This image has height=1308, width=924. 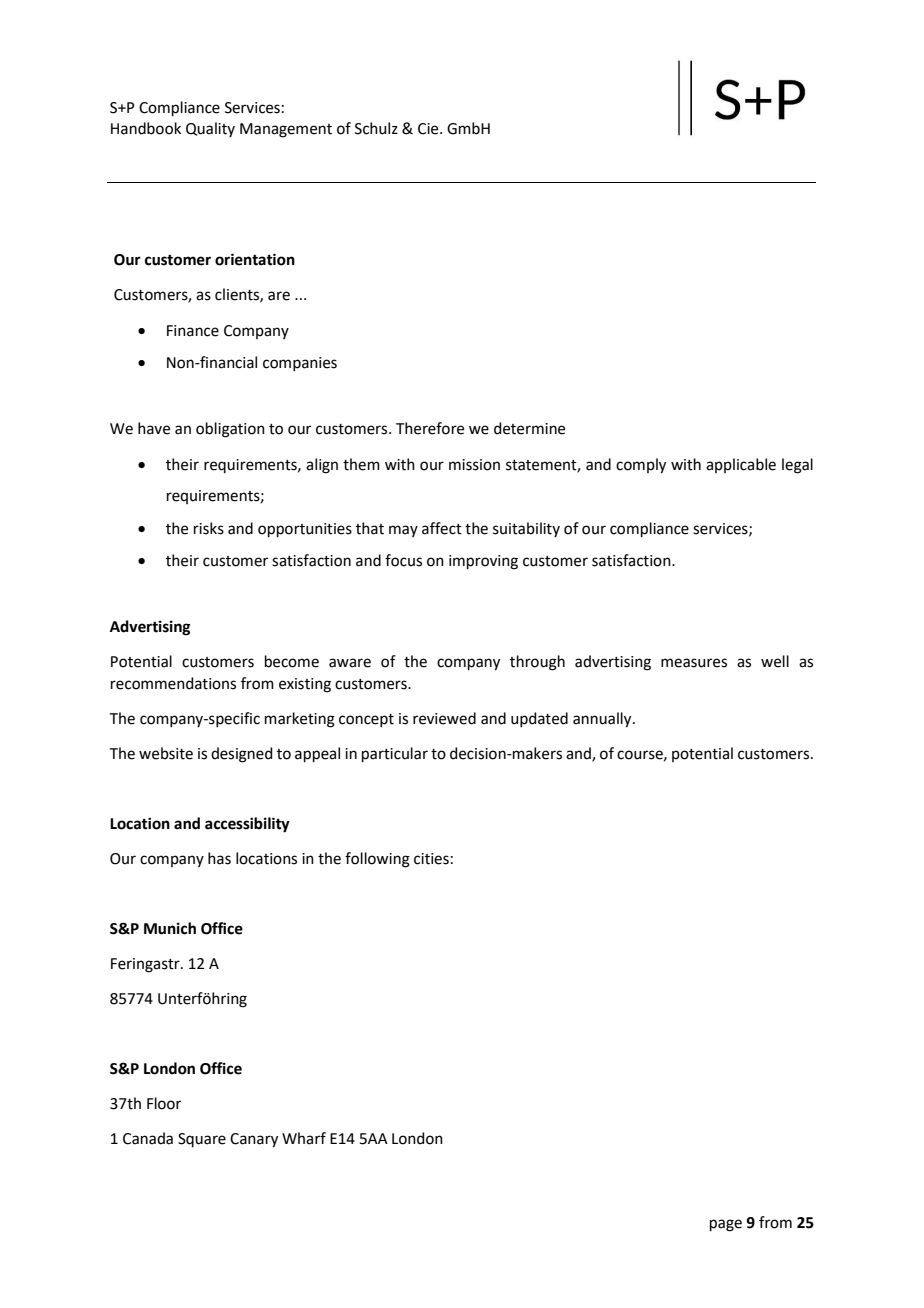 What do you see at coordinates (210, 129) in the image?
I see `Quality` at bounding box center [210, 129].
